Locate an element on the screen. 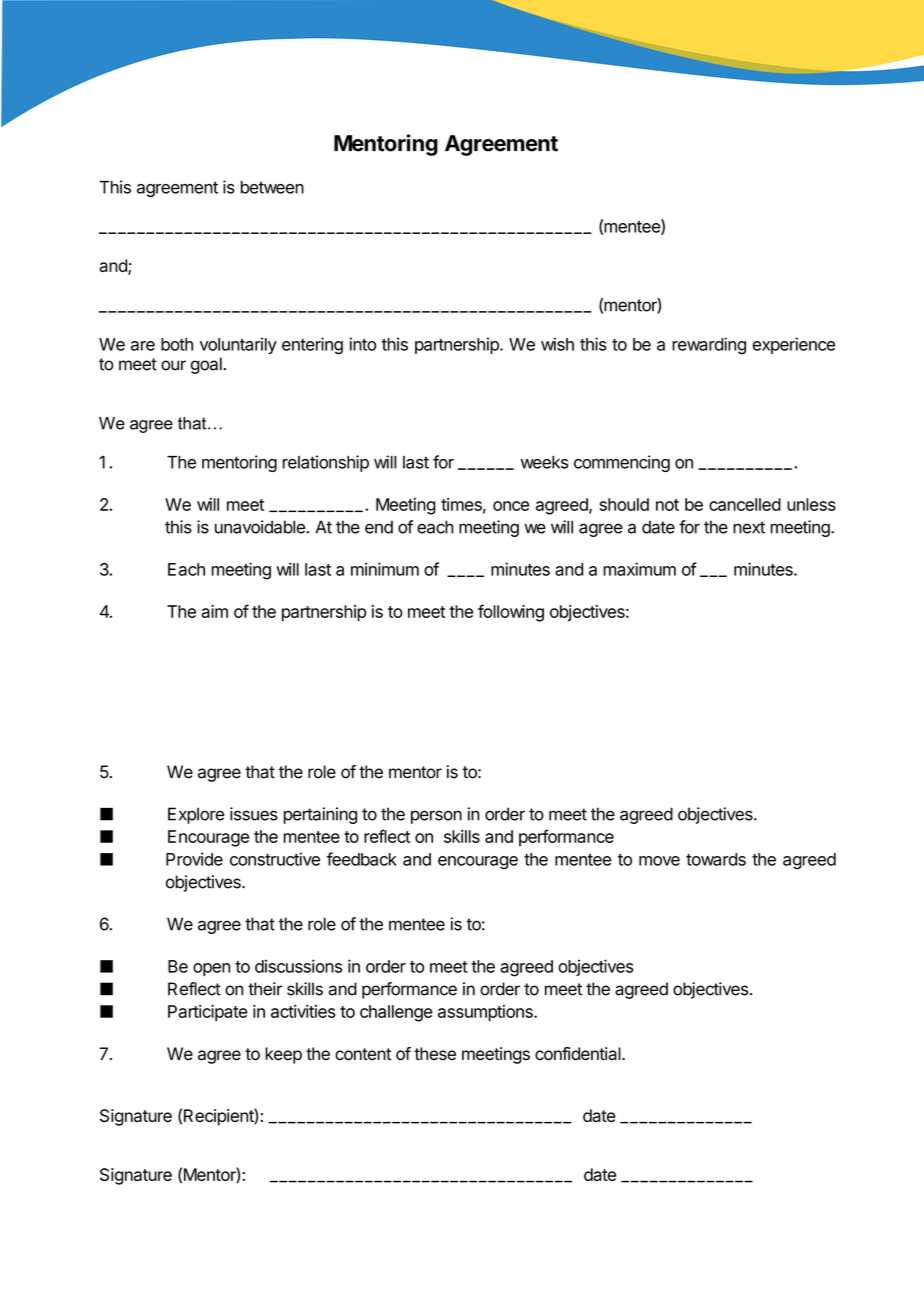 The width and height of the screenshot is (924, 1308). Explore is located at coordinates (196, 815).
